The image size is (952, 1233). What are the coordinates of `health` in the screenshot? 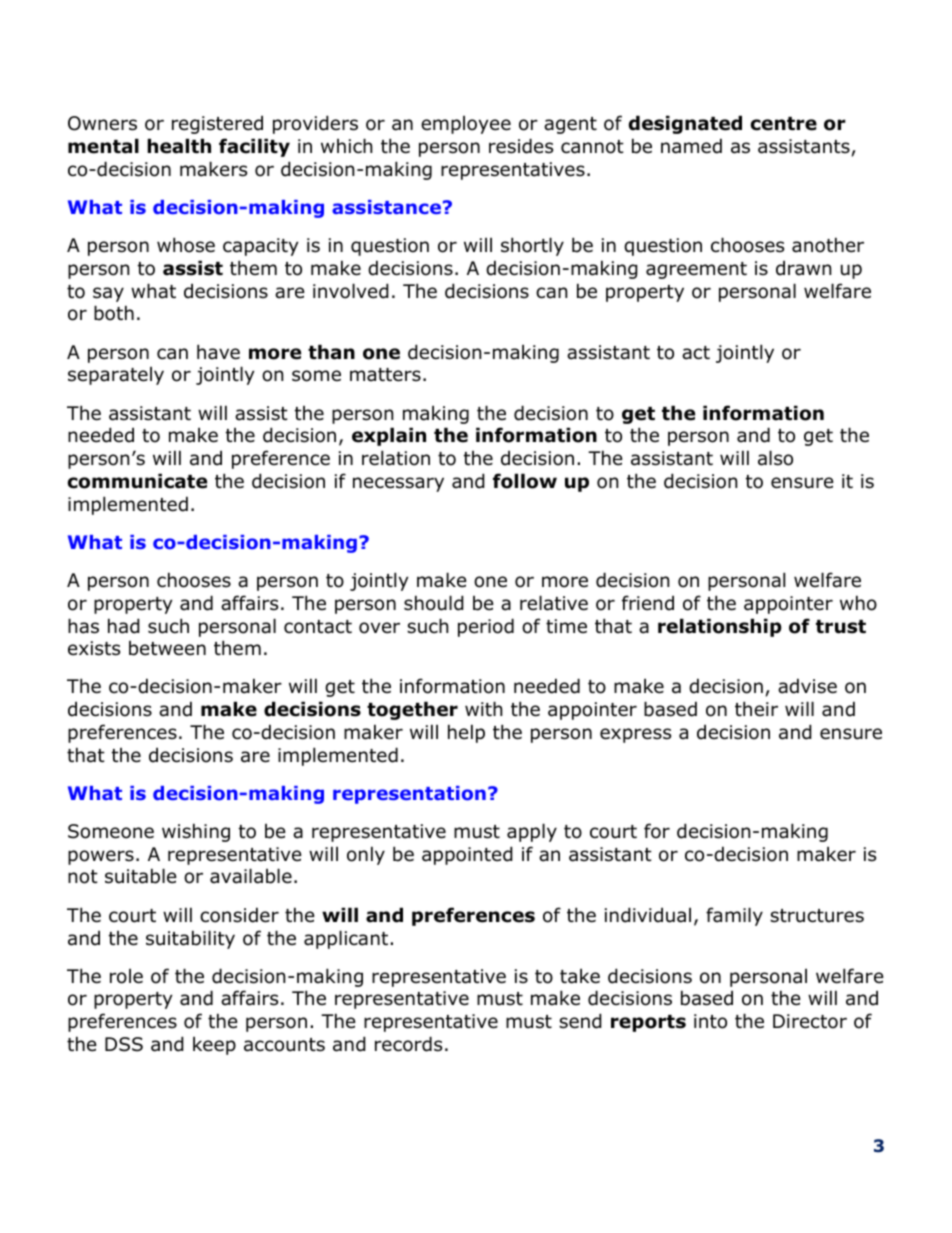 It's located at (179, 146).
